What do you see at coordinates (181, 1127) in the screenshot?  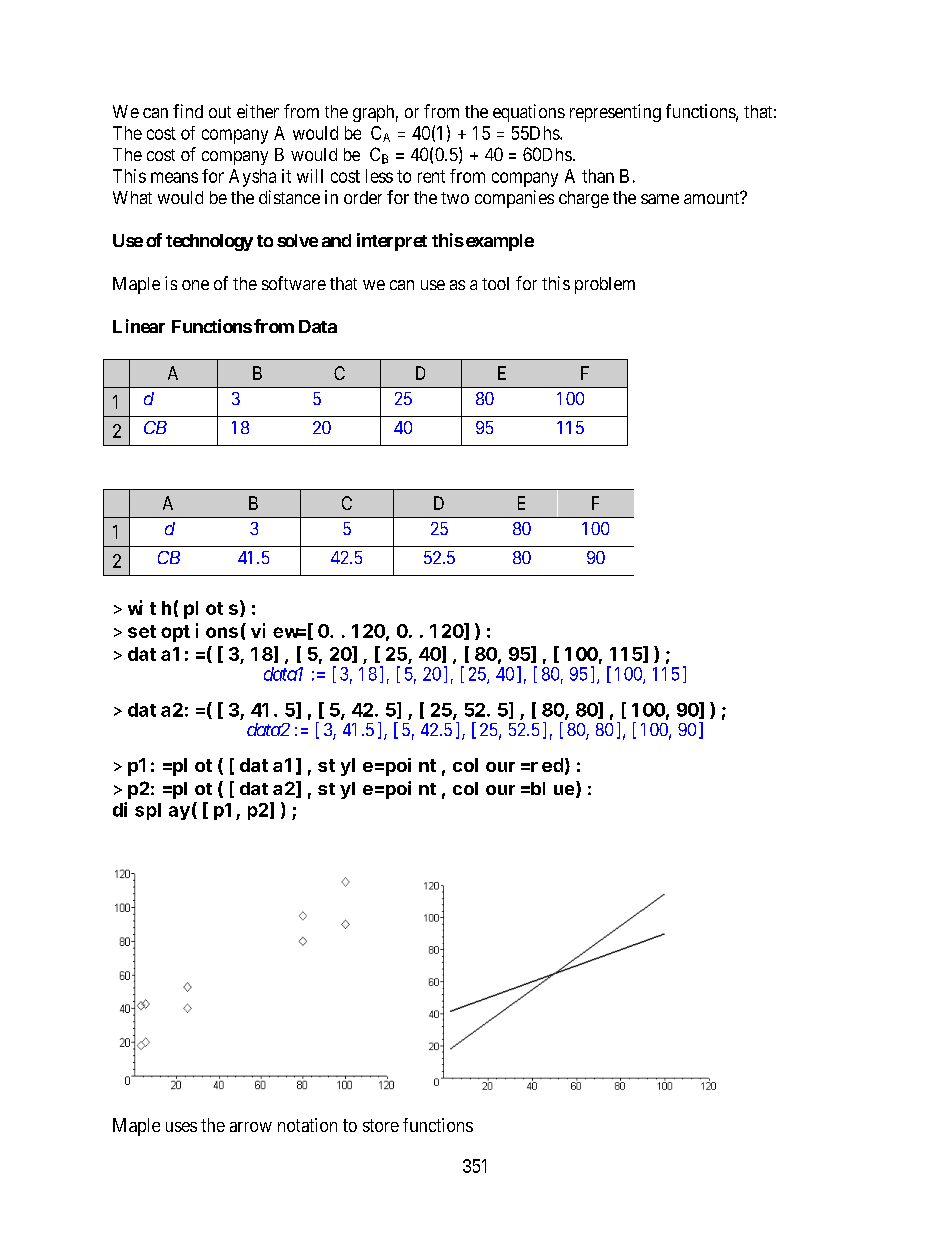 I see `uses` at bounding box center [181, 1127].
